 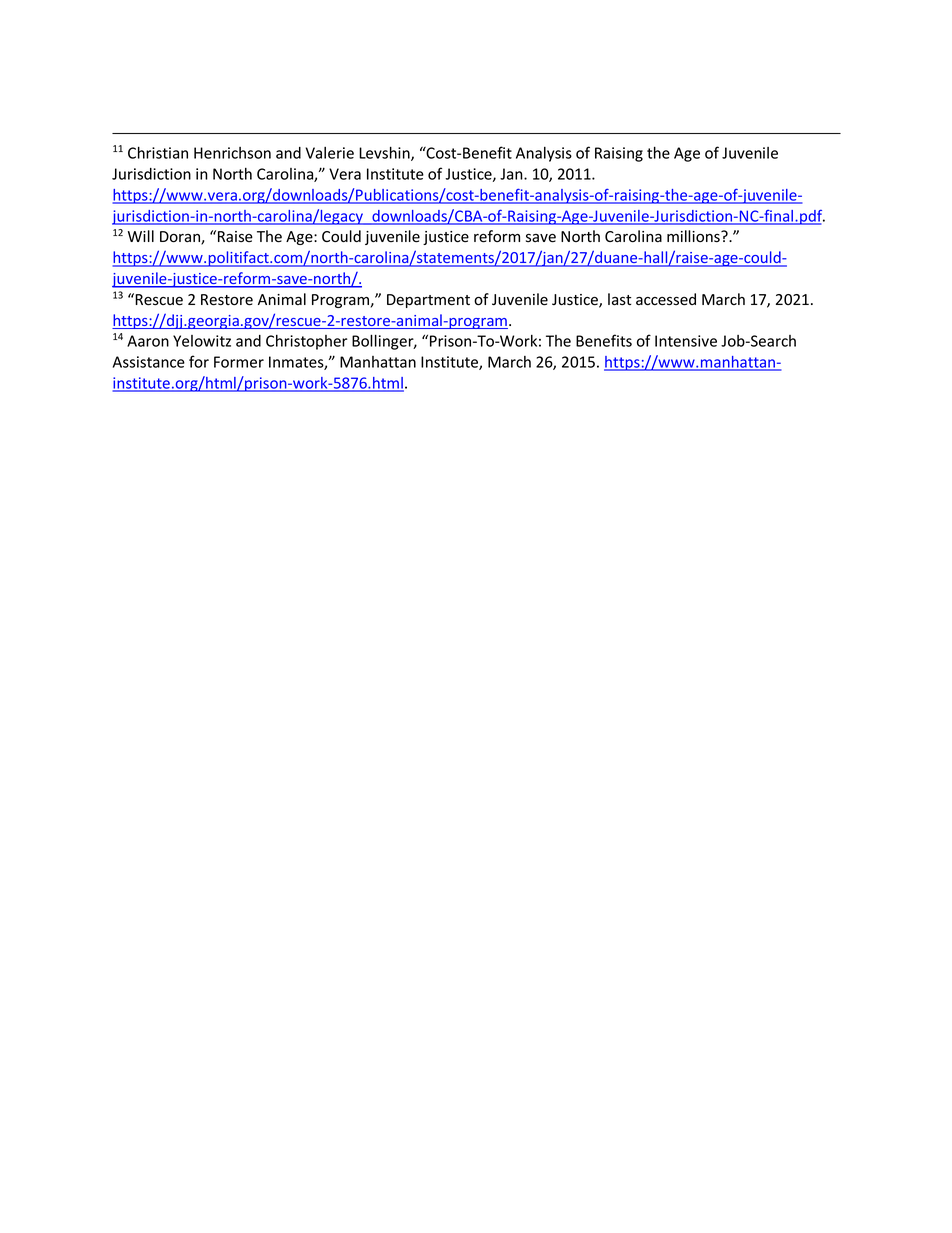 I want to click on Will, so click(x=141, y=236).
